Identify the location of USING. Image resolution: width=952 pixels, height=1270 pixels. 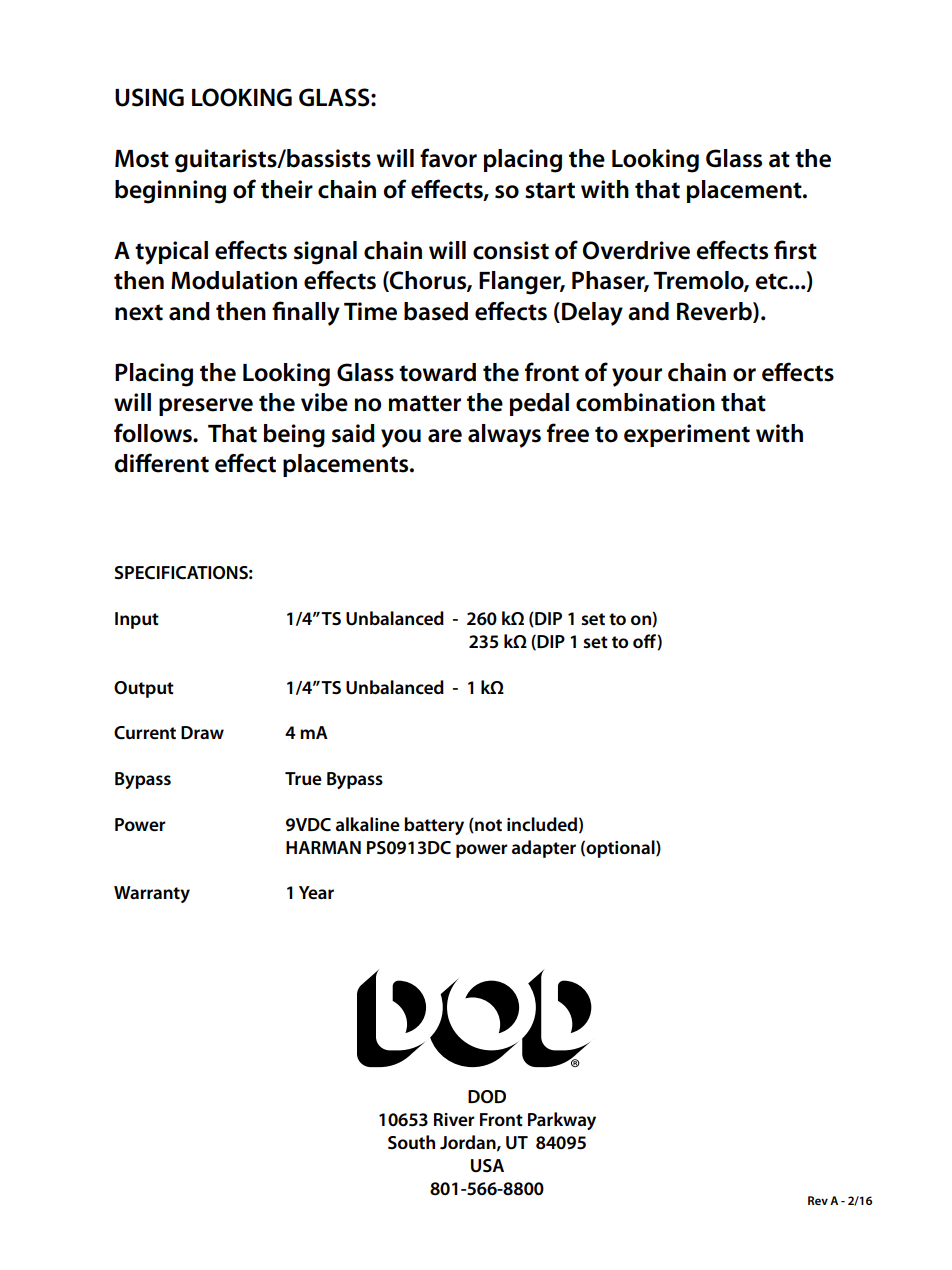
(149, 97).
